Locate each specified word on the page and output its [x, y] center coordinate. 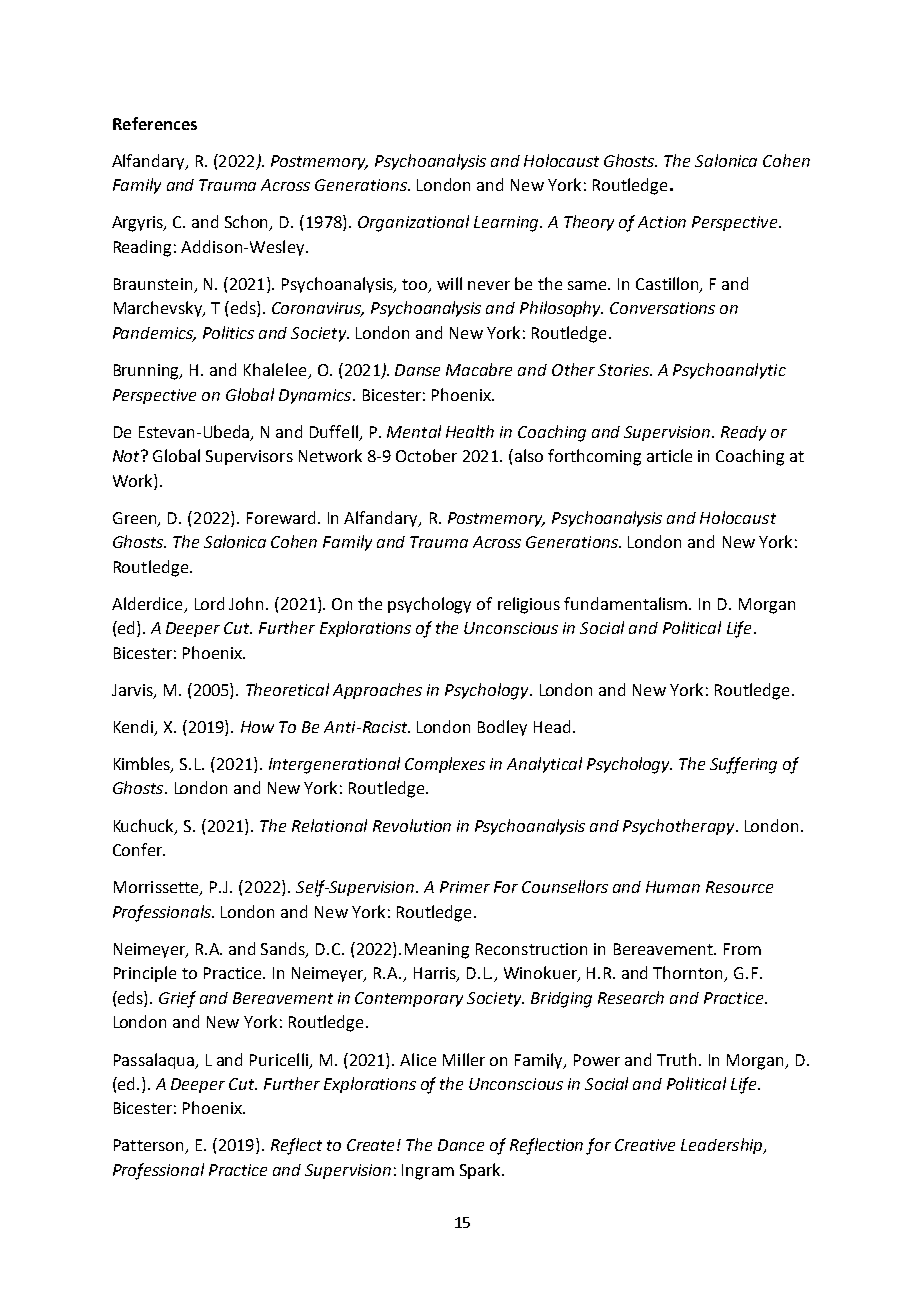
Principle [145, 974]
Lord [209, 603]
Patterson [150, 1146]
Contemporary [409, 999]
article [669, 455]
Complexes [445, 765]
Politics [228, 332]
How [257, 727]
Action [662, 222]
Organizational [413, 223]
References [155, 123]
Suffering [743, 765]
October [426, 455]
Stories [625, 370]
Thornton [689, 974]
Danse [417, 370]
